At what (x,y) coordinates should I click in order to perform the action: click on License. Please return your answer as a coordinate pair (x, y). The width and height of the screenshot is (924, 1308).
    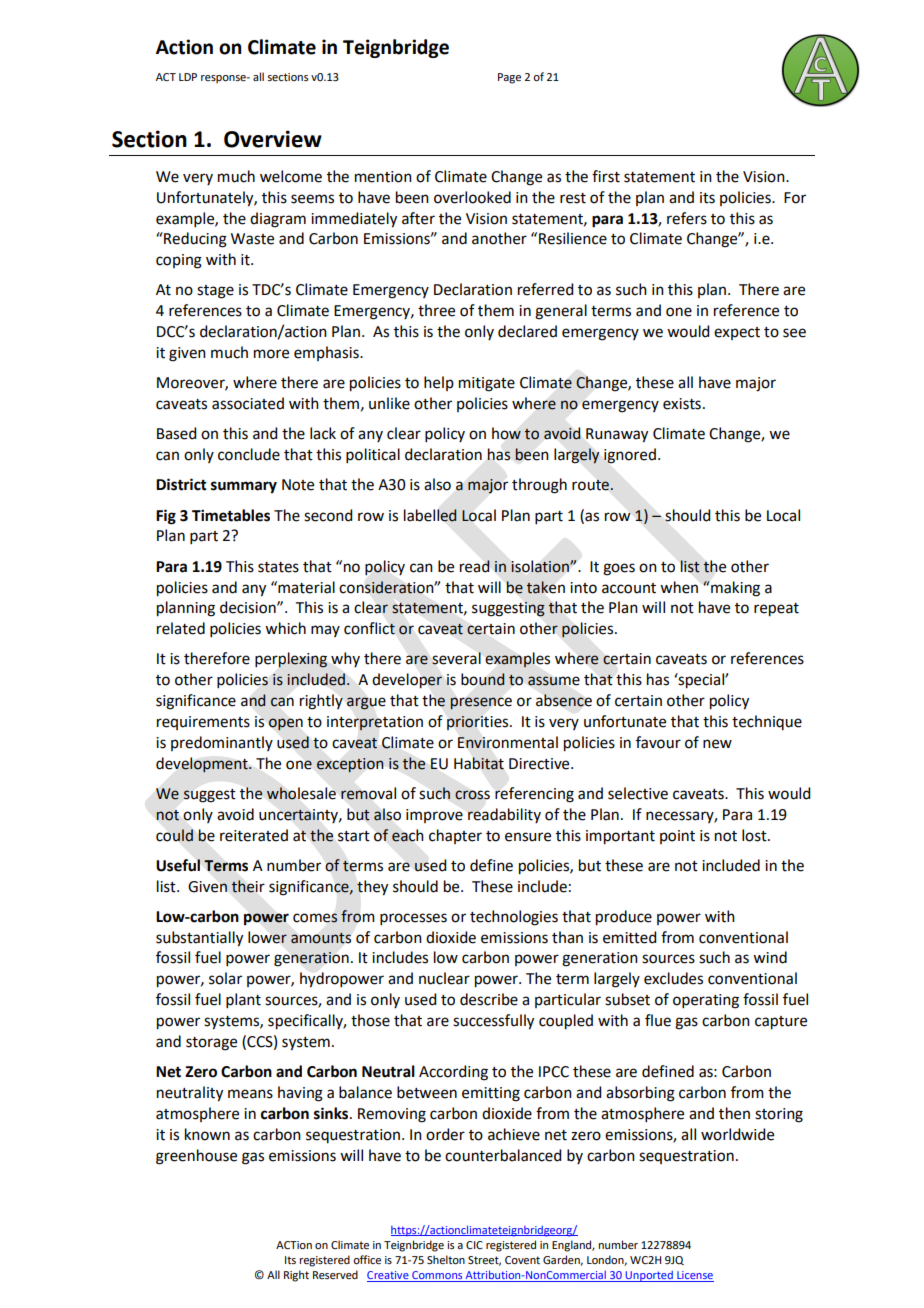
    Looking at the image, I should click on (694, 1276).
